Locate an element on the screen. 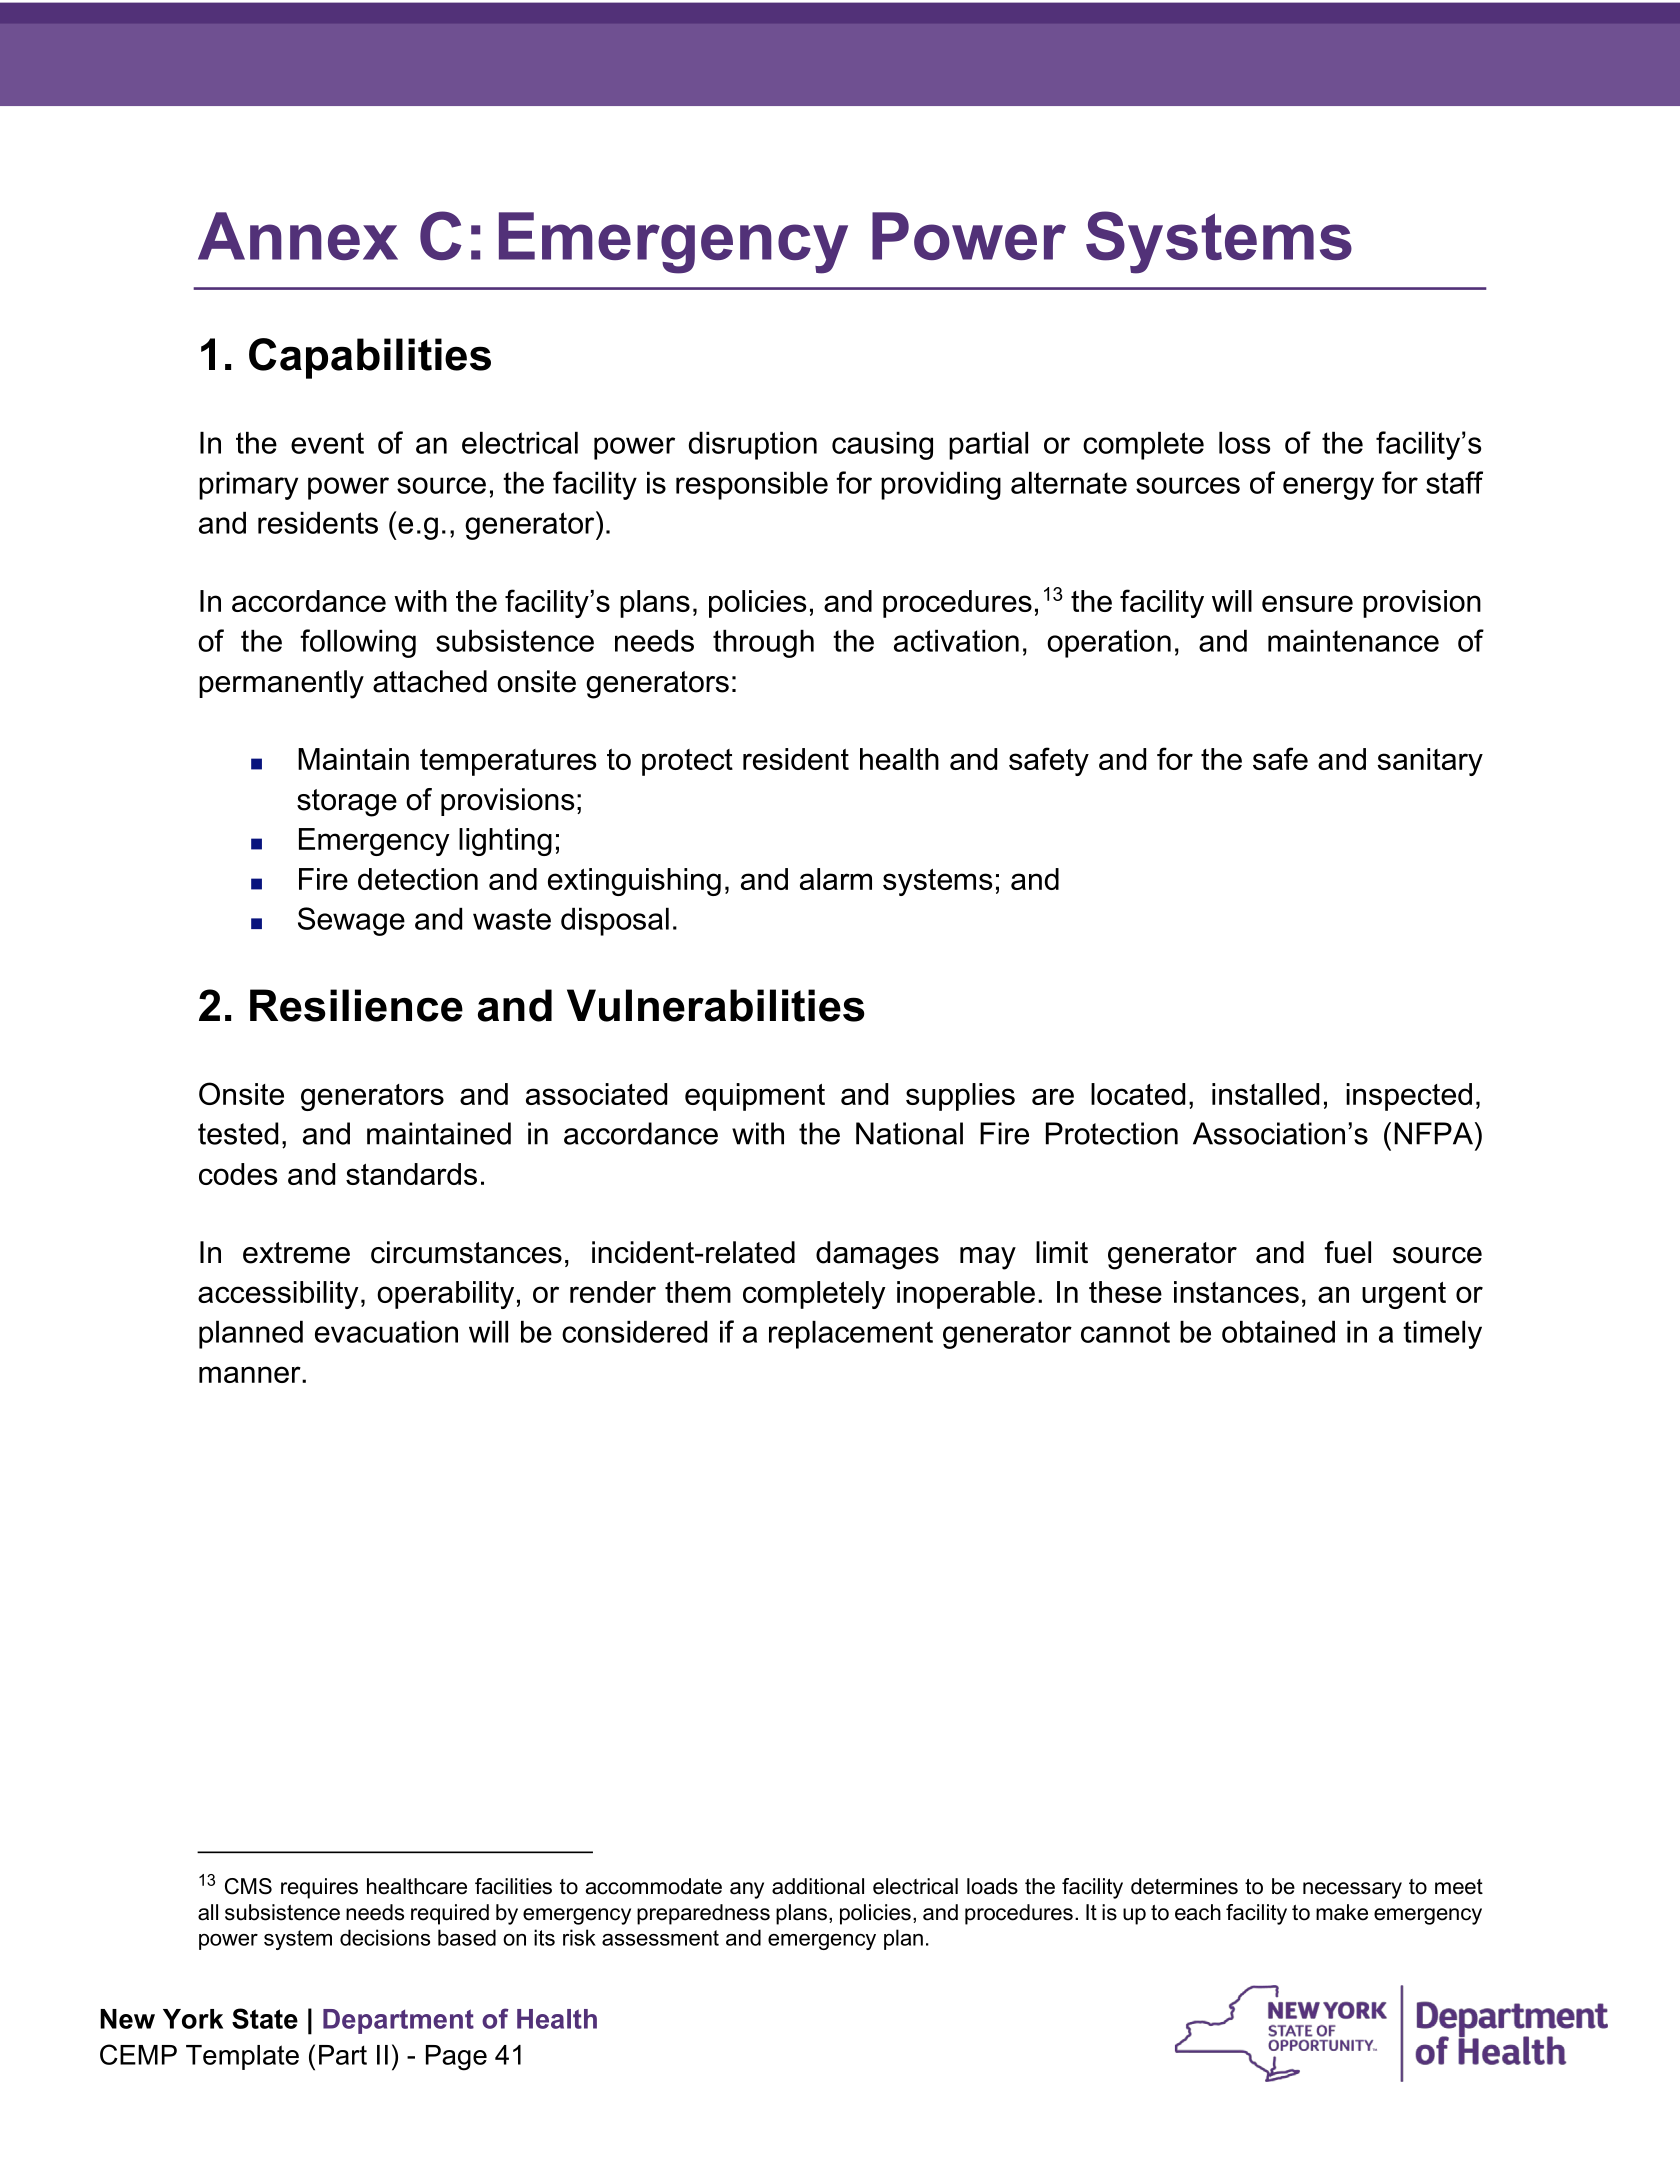 This screenshot has height=2174, width=1680. State is located at coordinates (265, 2018).
